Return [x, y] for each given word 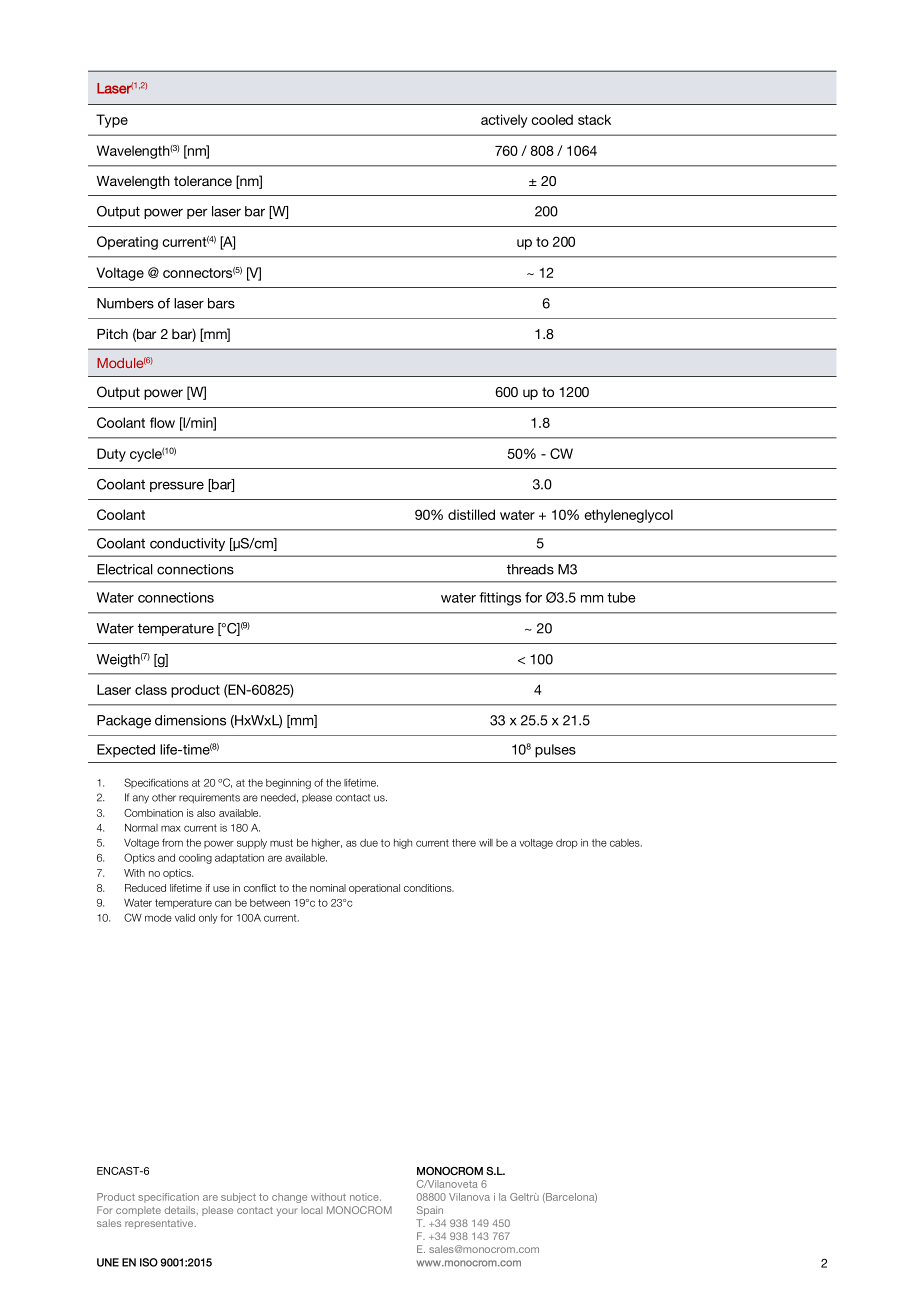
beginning [288, 784]
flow [162, 422]
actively [504, 121]
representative [160, 1224]
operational [374, 889]
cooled [552, 119]
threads [530, 569]
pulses [555, 751]
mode [158, 918]
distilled [471, 514]
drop [567, 844]
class [151, 689]
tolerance [203, 181]
